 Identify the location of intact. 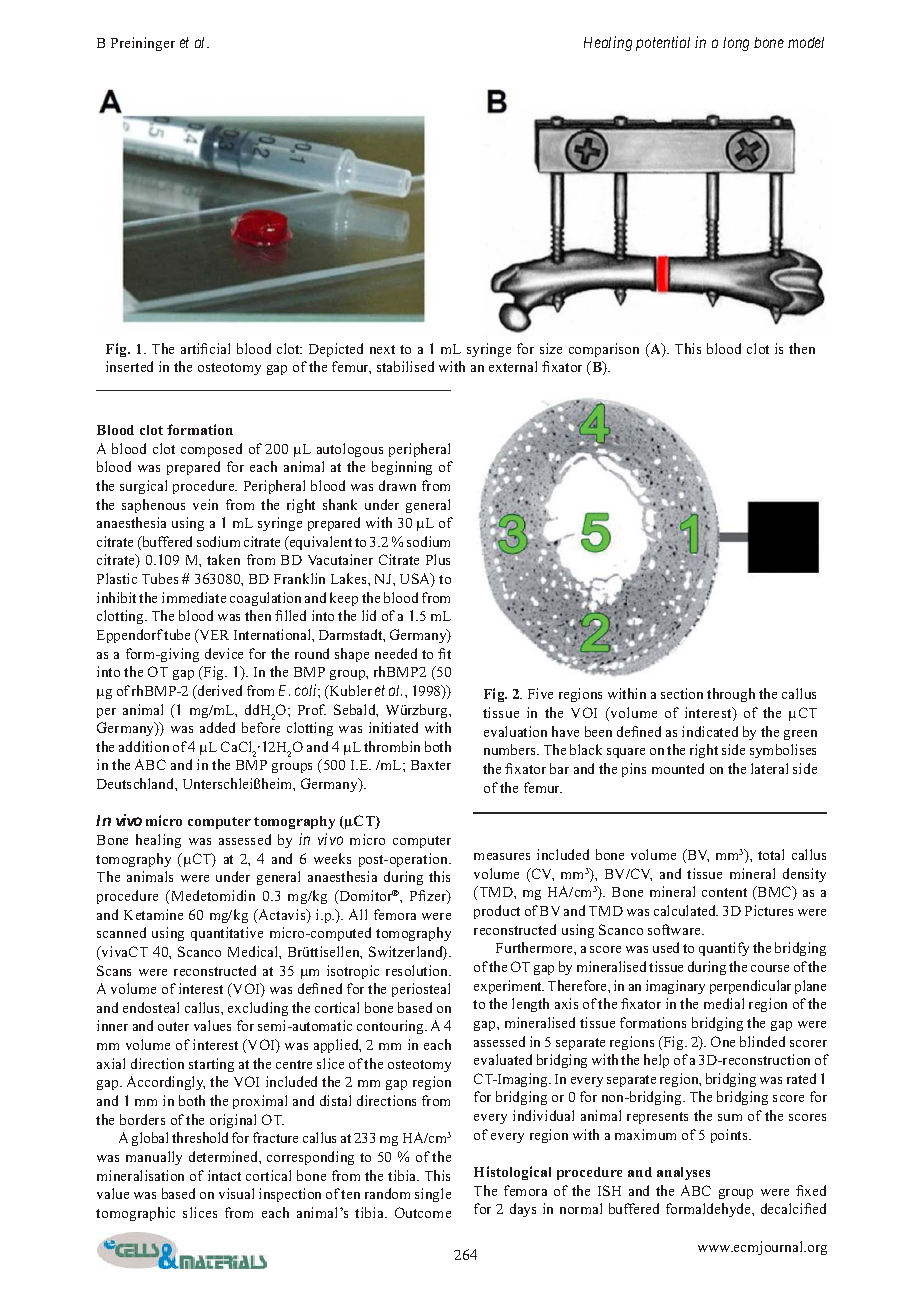
(224, 1175).
